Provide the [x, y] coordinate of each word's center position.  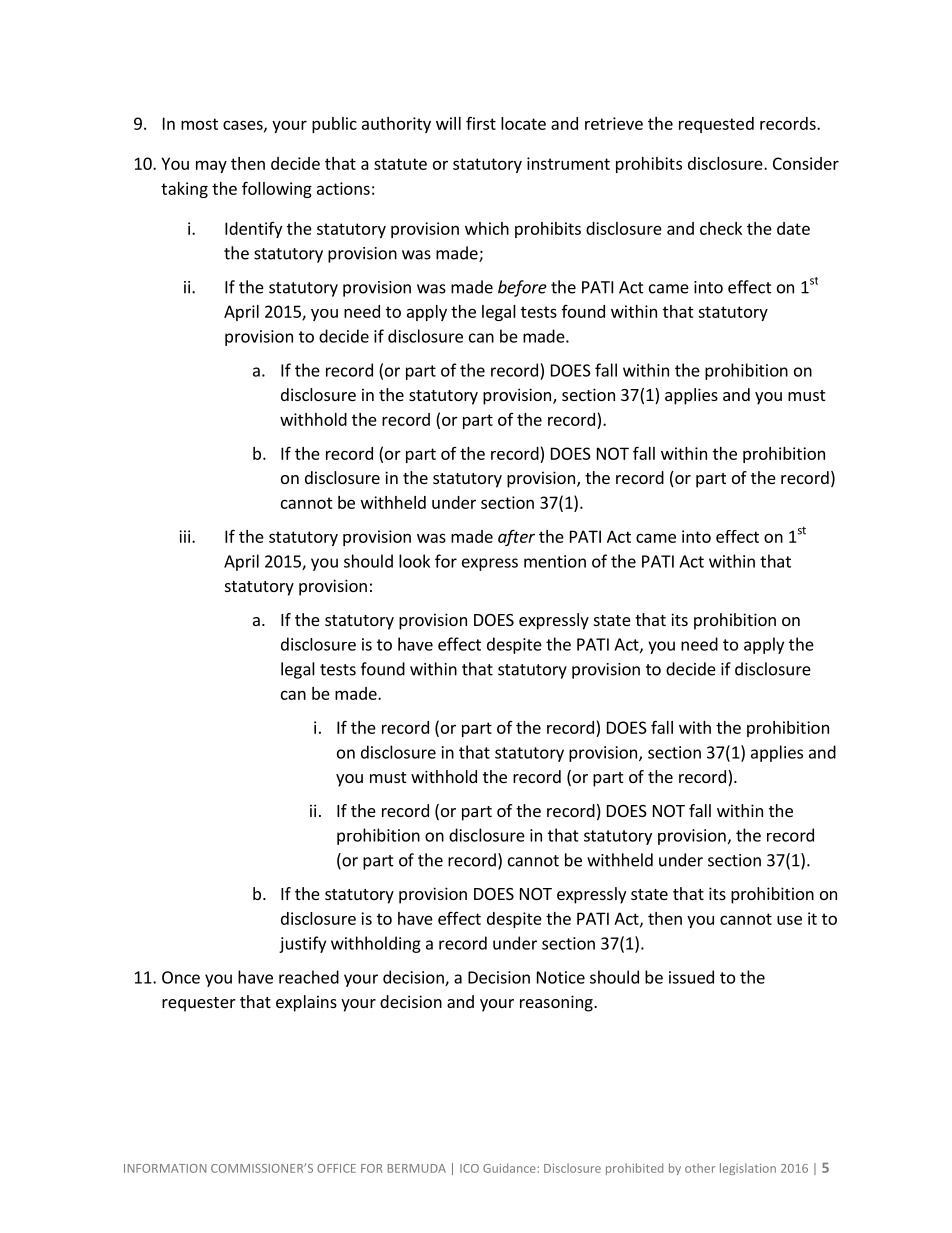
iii [186, 536]
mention [555, 561]
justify [302, 944]
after [516, 537]
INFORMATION [165, 1168]
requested [716, 125]
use [789, 920]
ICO [469, 1168]
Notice [561, 977]
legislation [748, 1169]
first [481, 123]
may [211, 166]
